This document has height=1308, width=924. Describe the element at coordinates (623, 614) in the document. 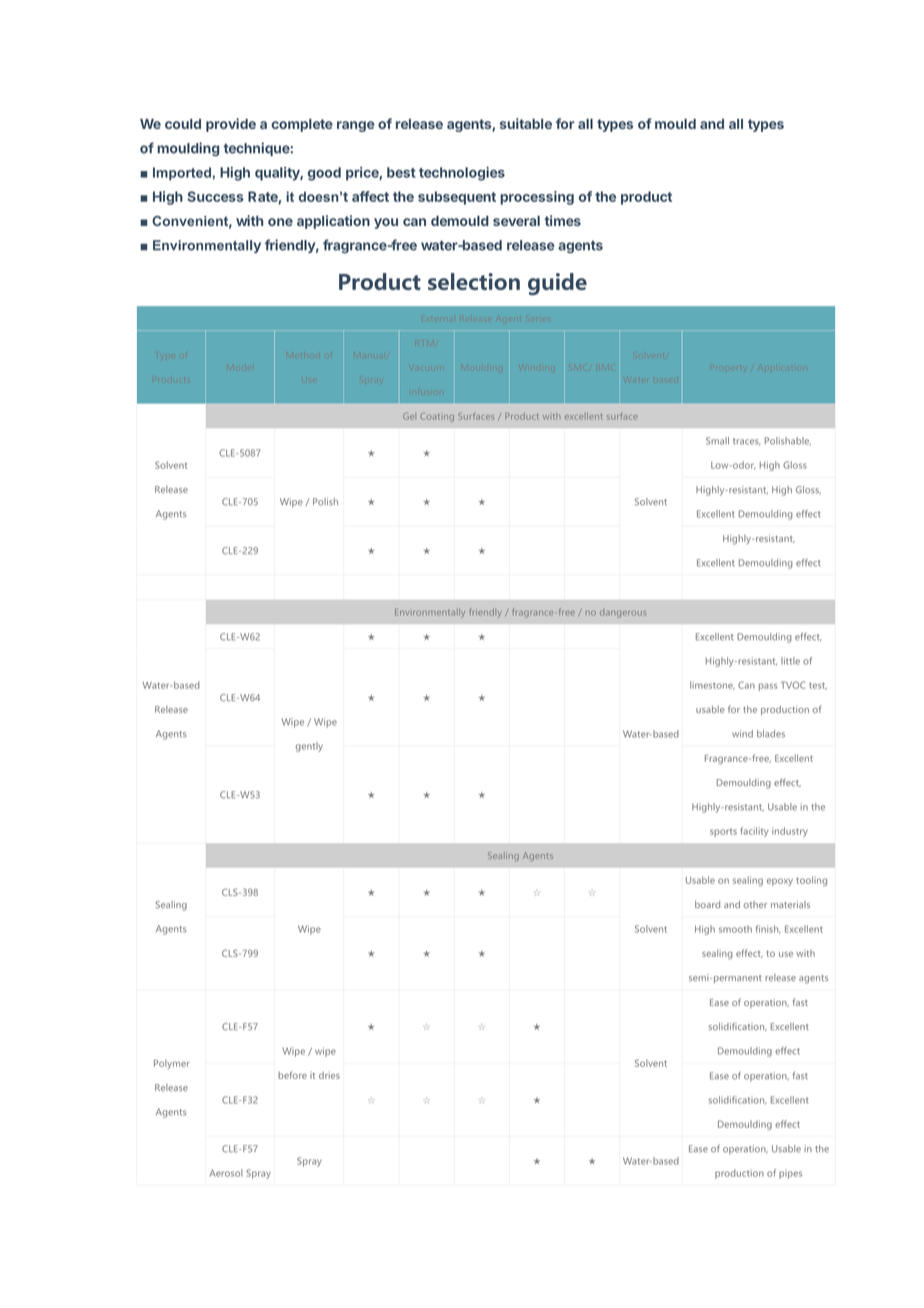

I see `dangerous` at that location.
